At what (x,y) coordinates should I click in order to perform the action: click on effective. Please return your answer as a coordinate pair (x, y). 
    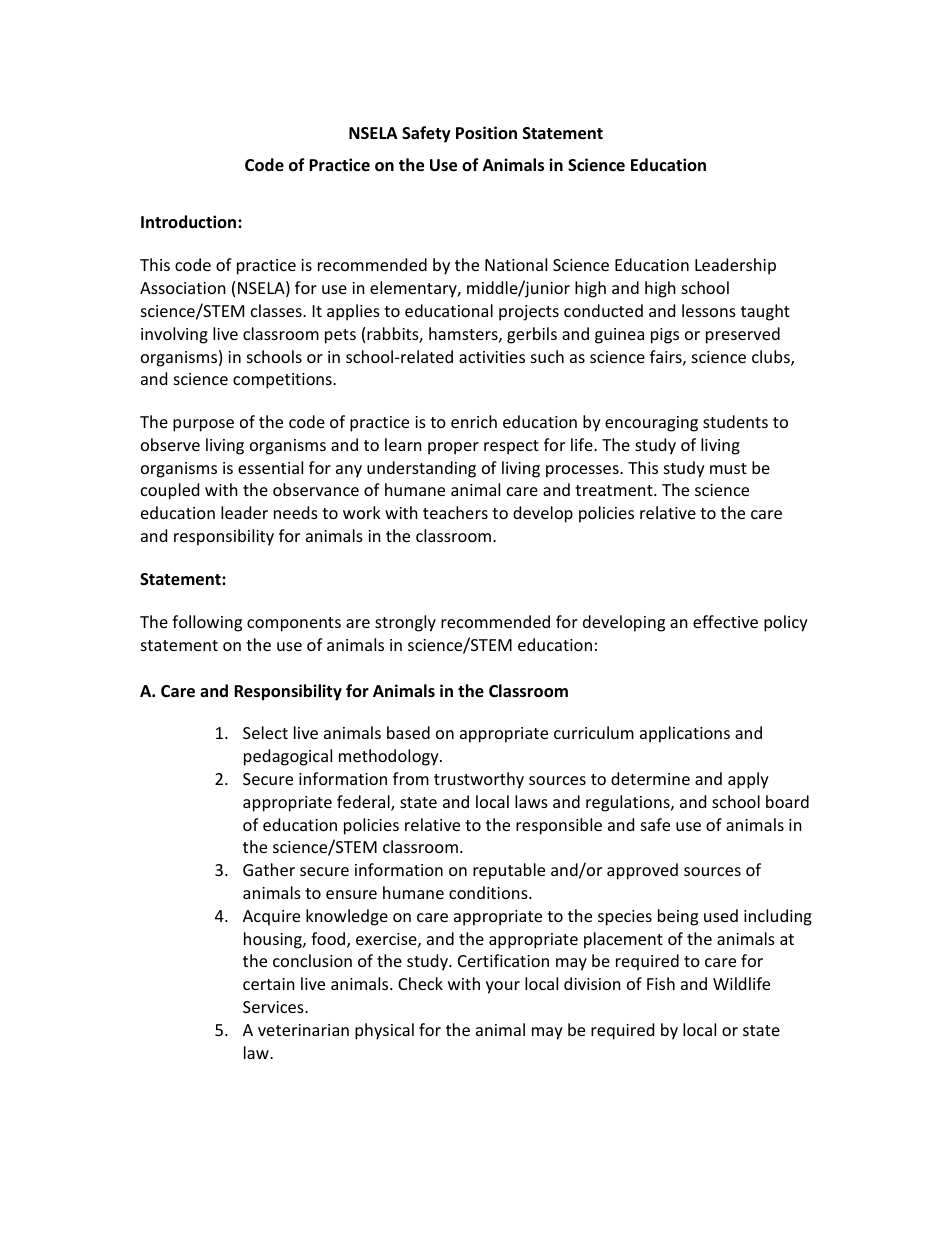
    Looking at the image, I should click on (725, 621).
